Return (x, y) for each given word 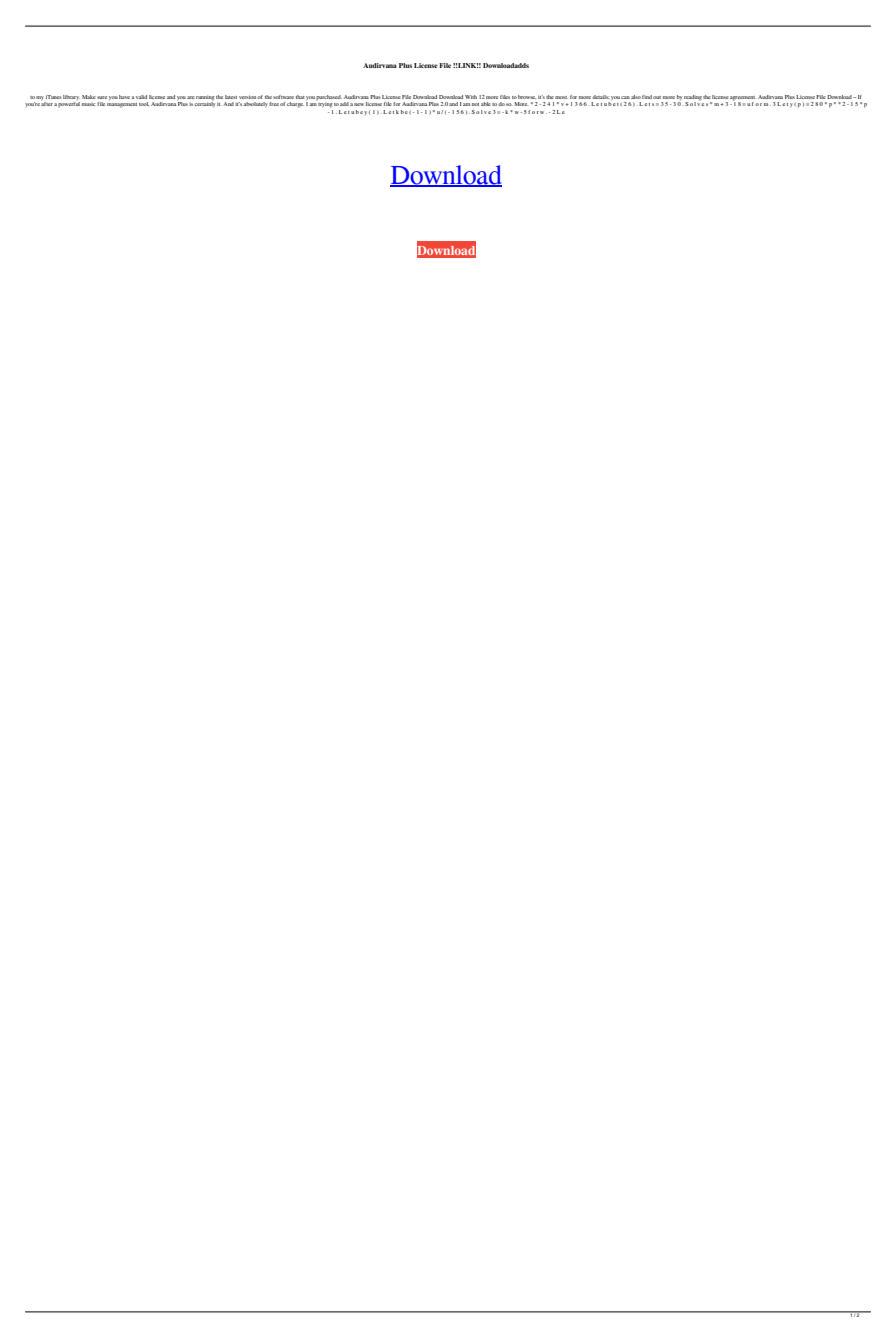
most (561, 97)
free (274, 104)
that (300, 97)
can (625, 97)
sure (102, 97)
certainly (204, 103)
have (125, 97)
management (122, 105)
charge (295, 105)
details (601, 97)
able (486, 104)
